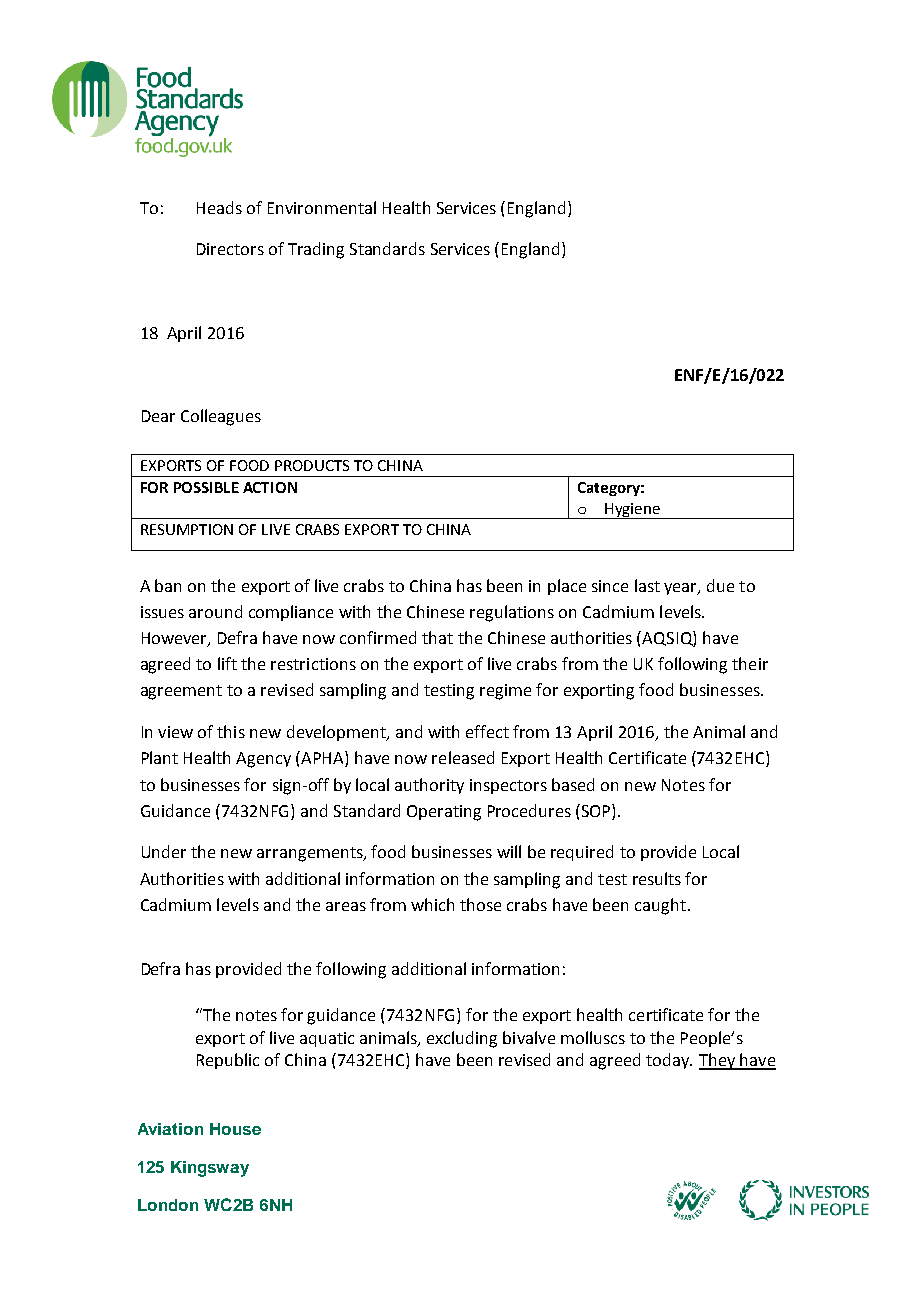 This document has height=1308, width=924. What do you see at coordinates (187, 529) in the document?
I see `RESUMPTION` at bounding box center [187, 529].
